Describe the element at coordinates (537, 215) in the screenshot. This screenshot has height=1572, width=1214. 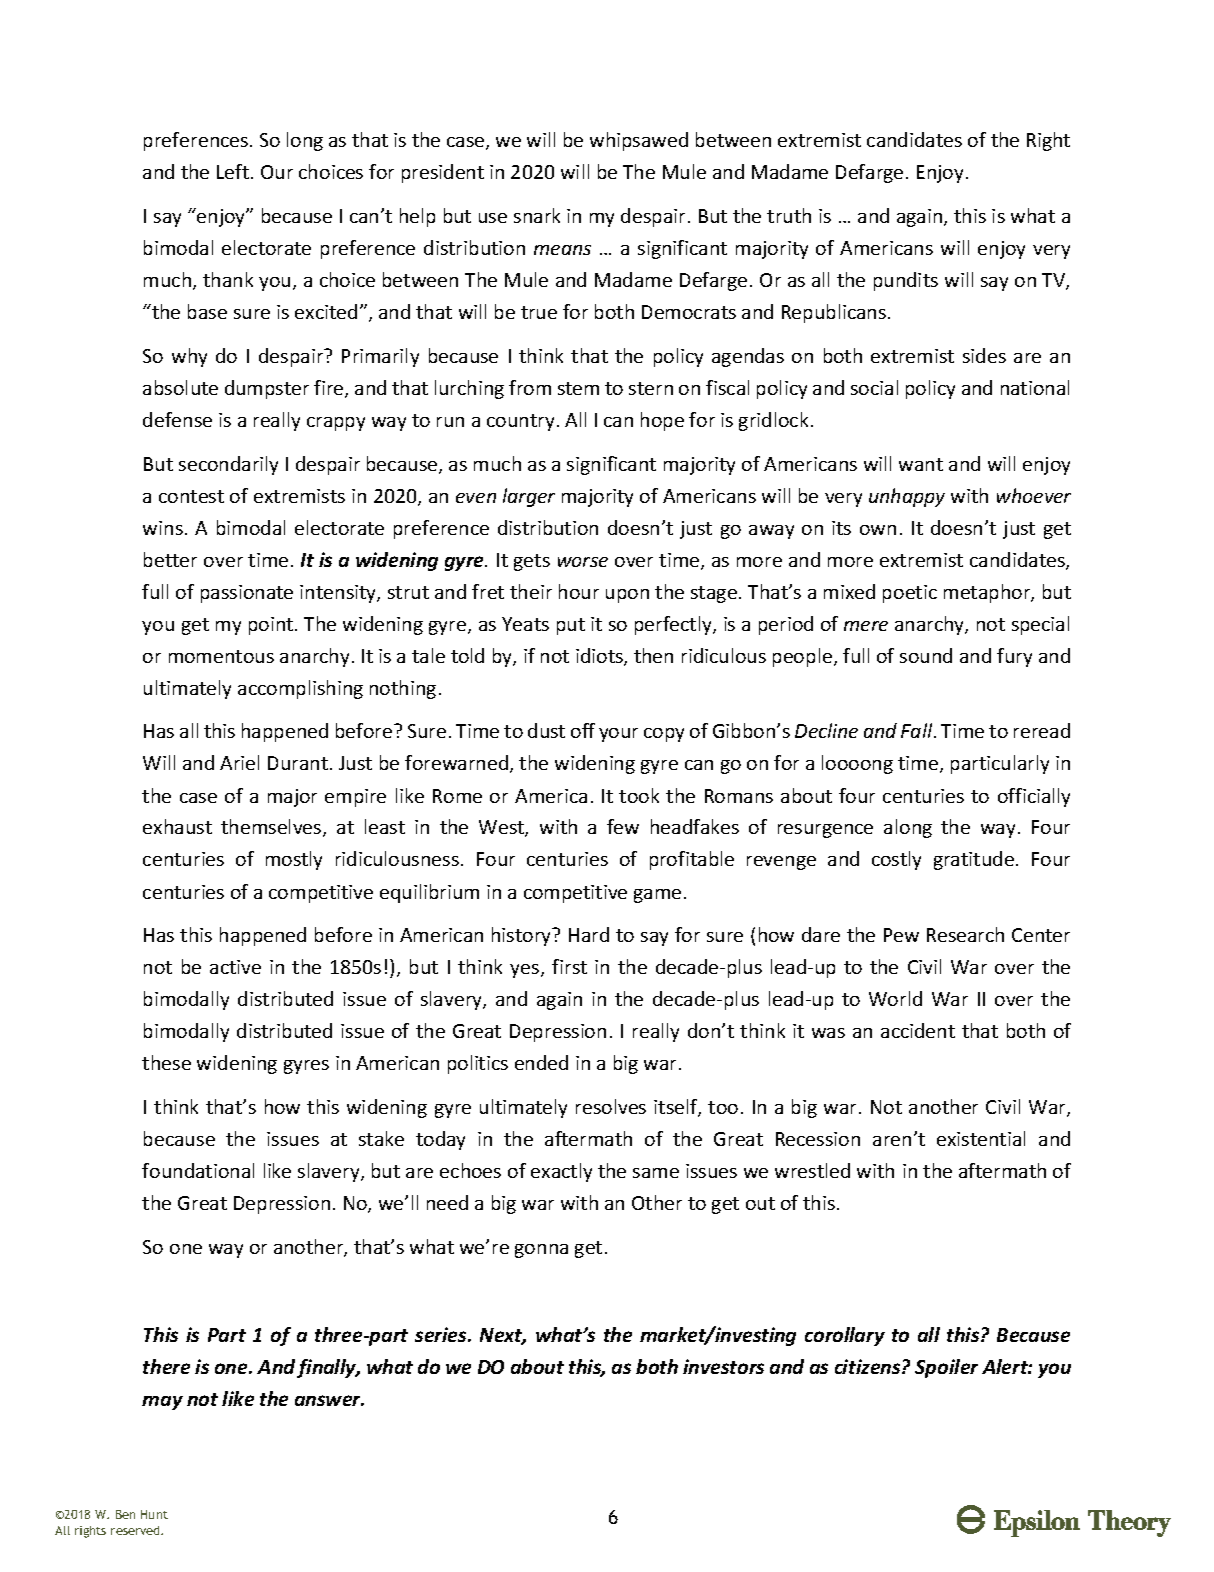
I see `snark` at that location.
